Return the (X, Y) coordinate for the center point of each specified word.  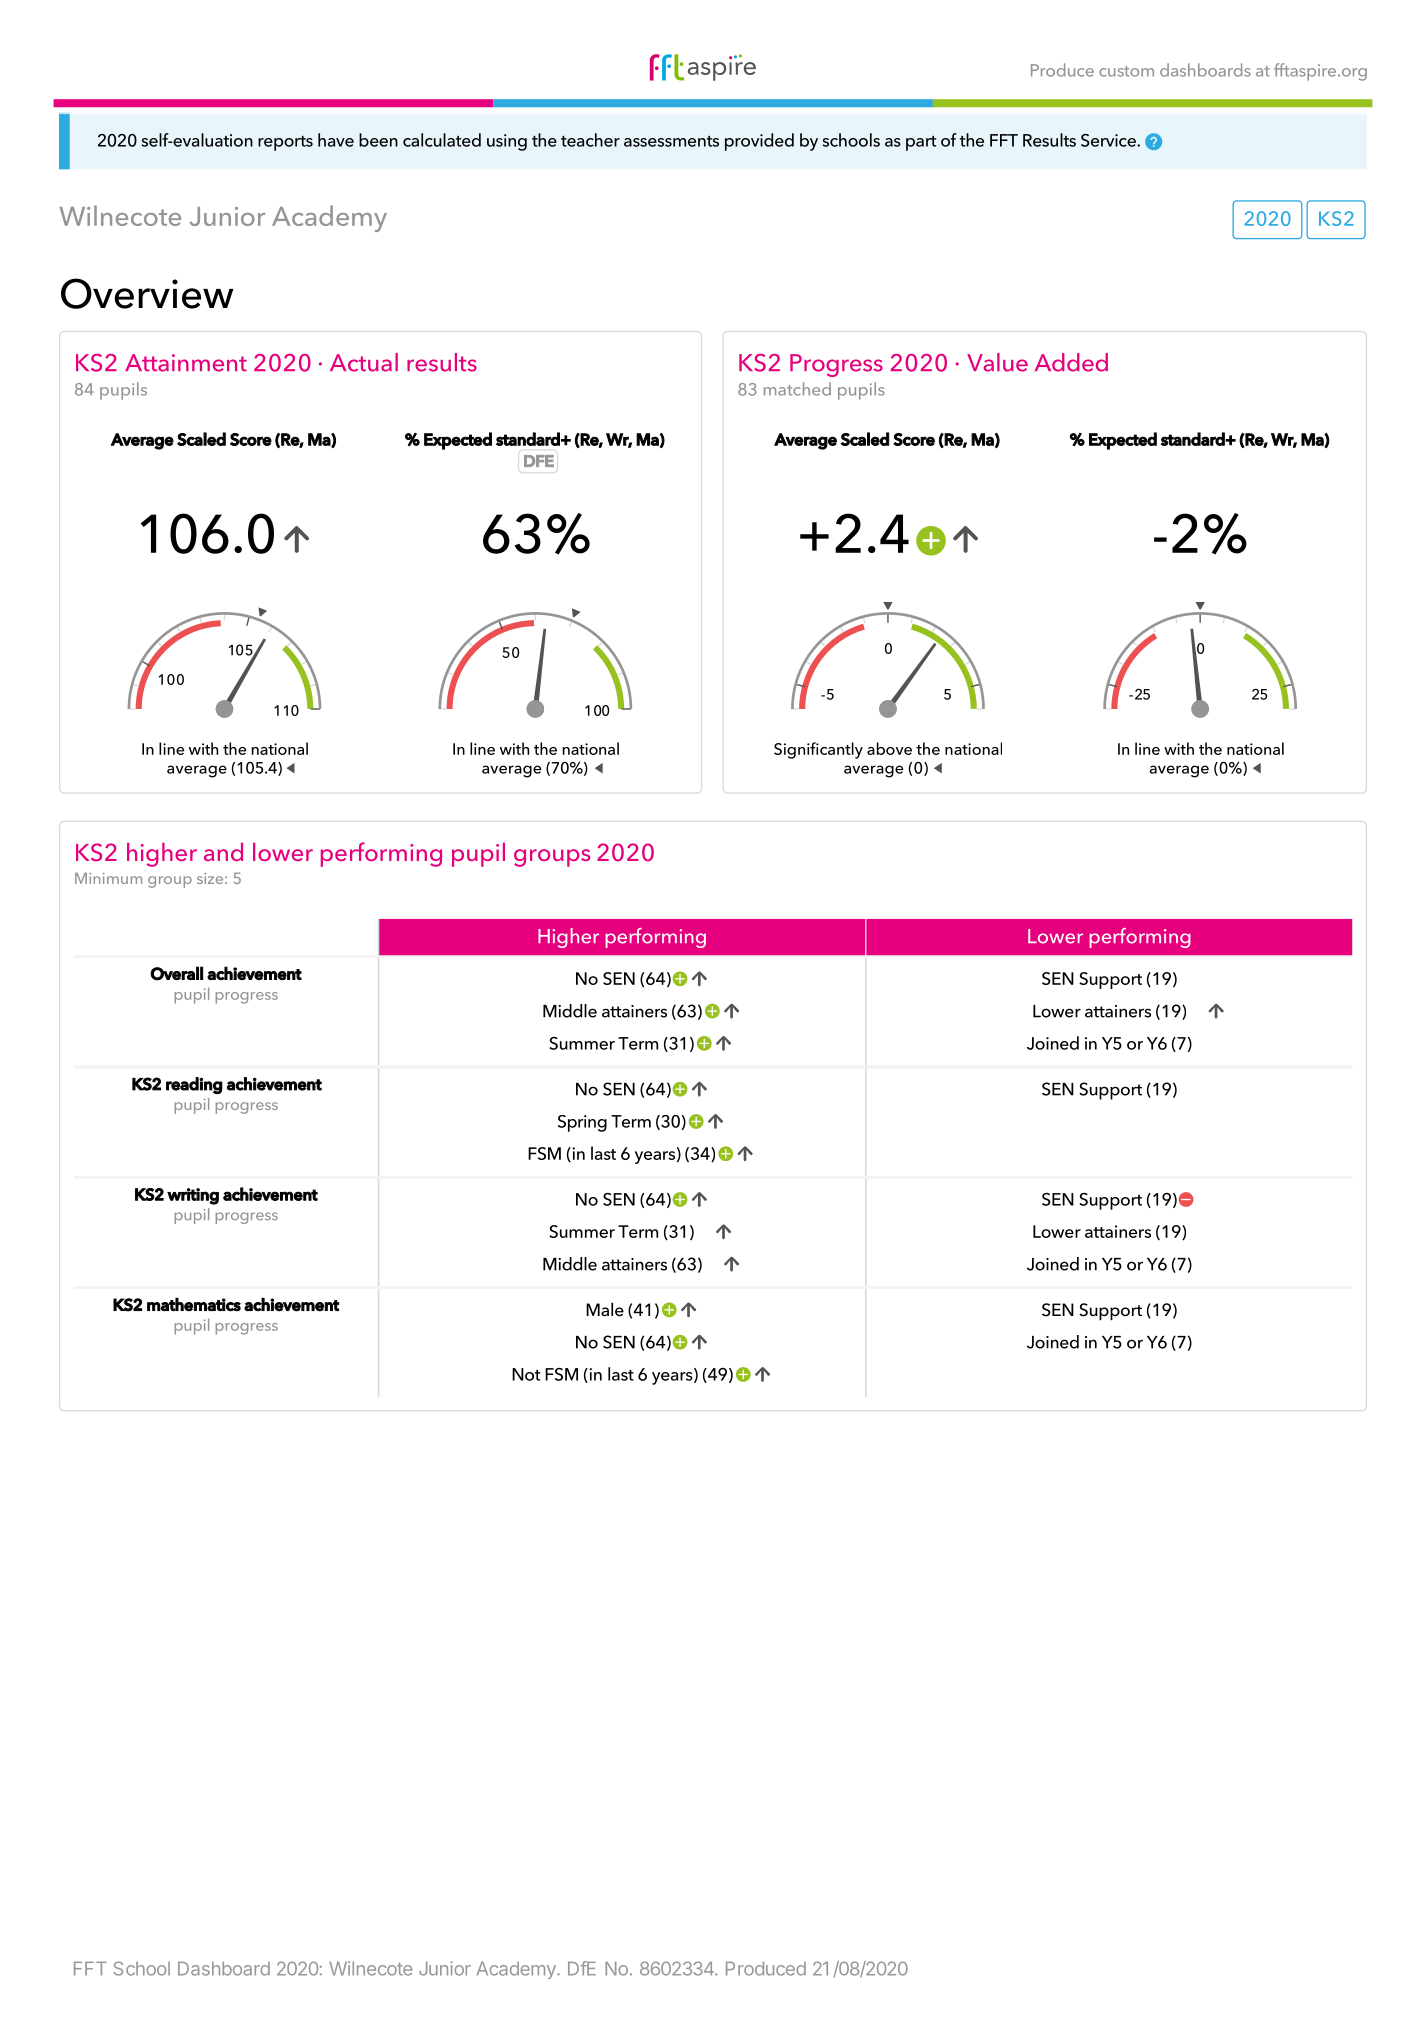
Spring (582, 1123)
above (889, 748)
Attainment (186, 363)
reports (285, 143)
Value (997, 362)
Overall (176, 973)
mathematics (194, 1304)
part (921, 143)
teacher (590, 140)
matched (797, 389)
